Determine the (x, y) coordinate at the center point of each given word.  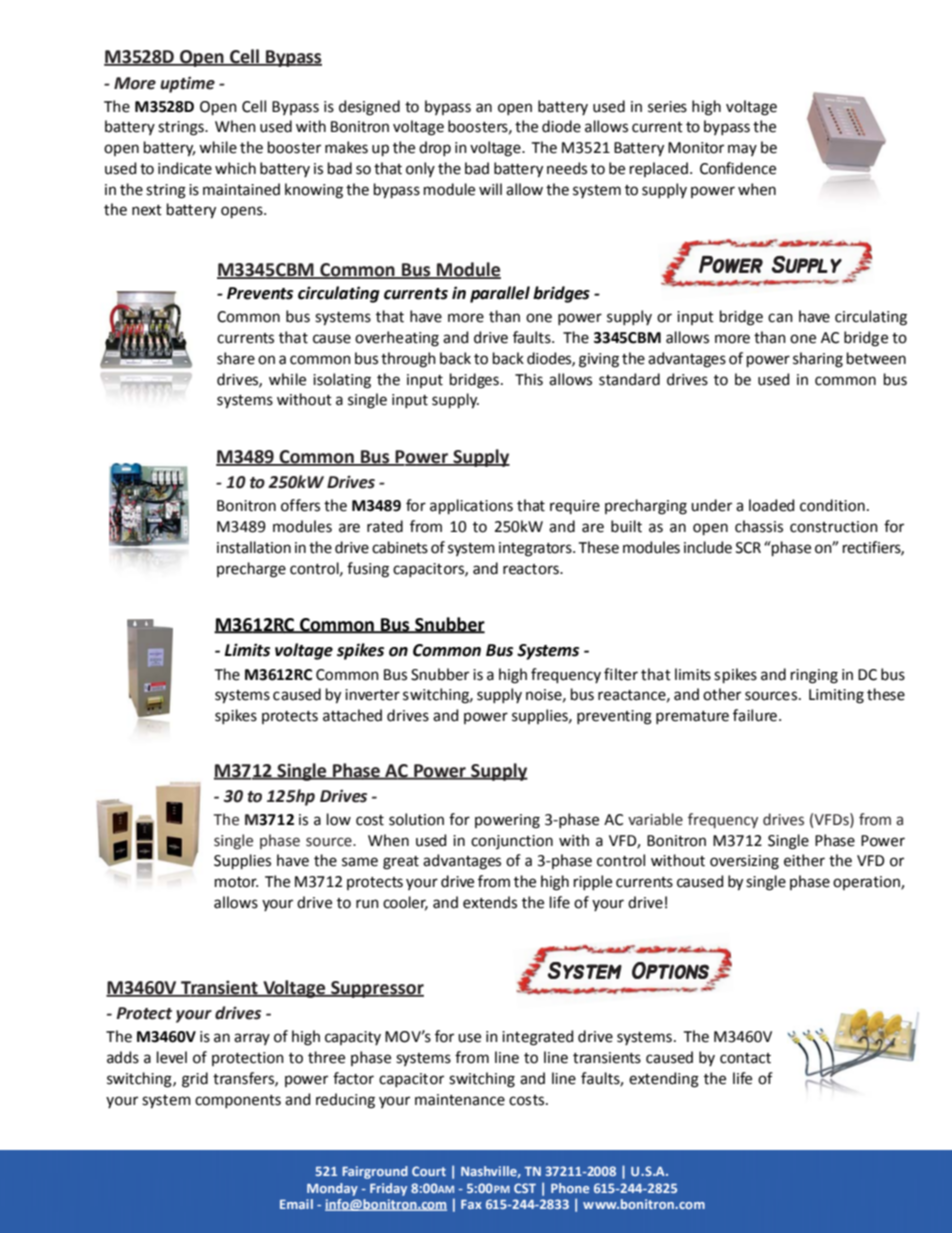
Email (296, 1204)
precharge (251, 570)
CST (525, 1188)
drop (435, 148)
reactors (532, 569)
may (742, 150)
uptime (187, 84)
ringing (814, 676)
